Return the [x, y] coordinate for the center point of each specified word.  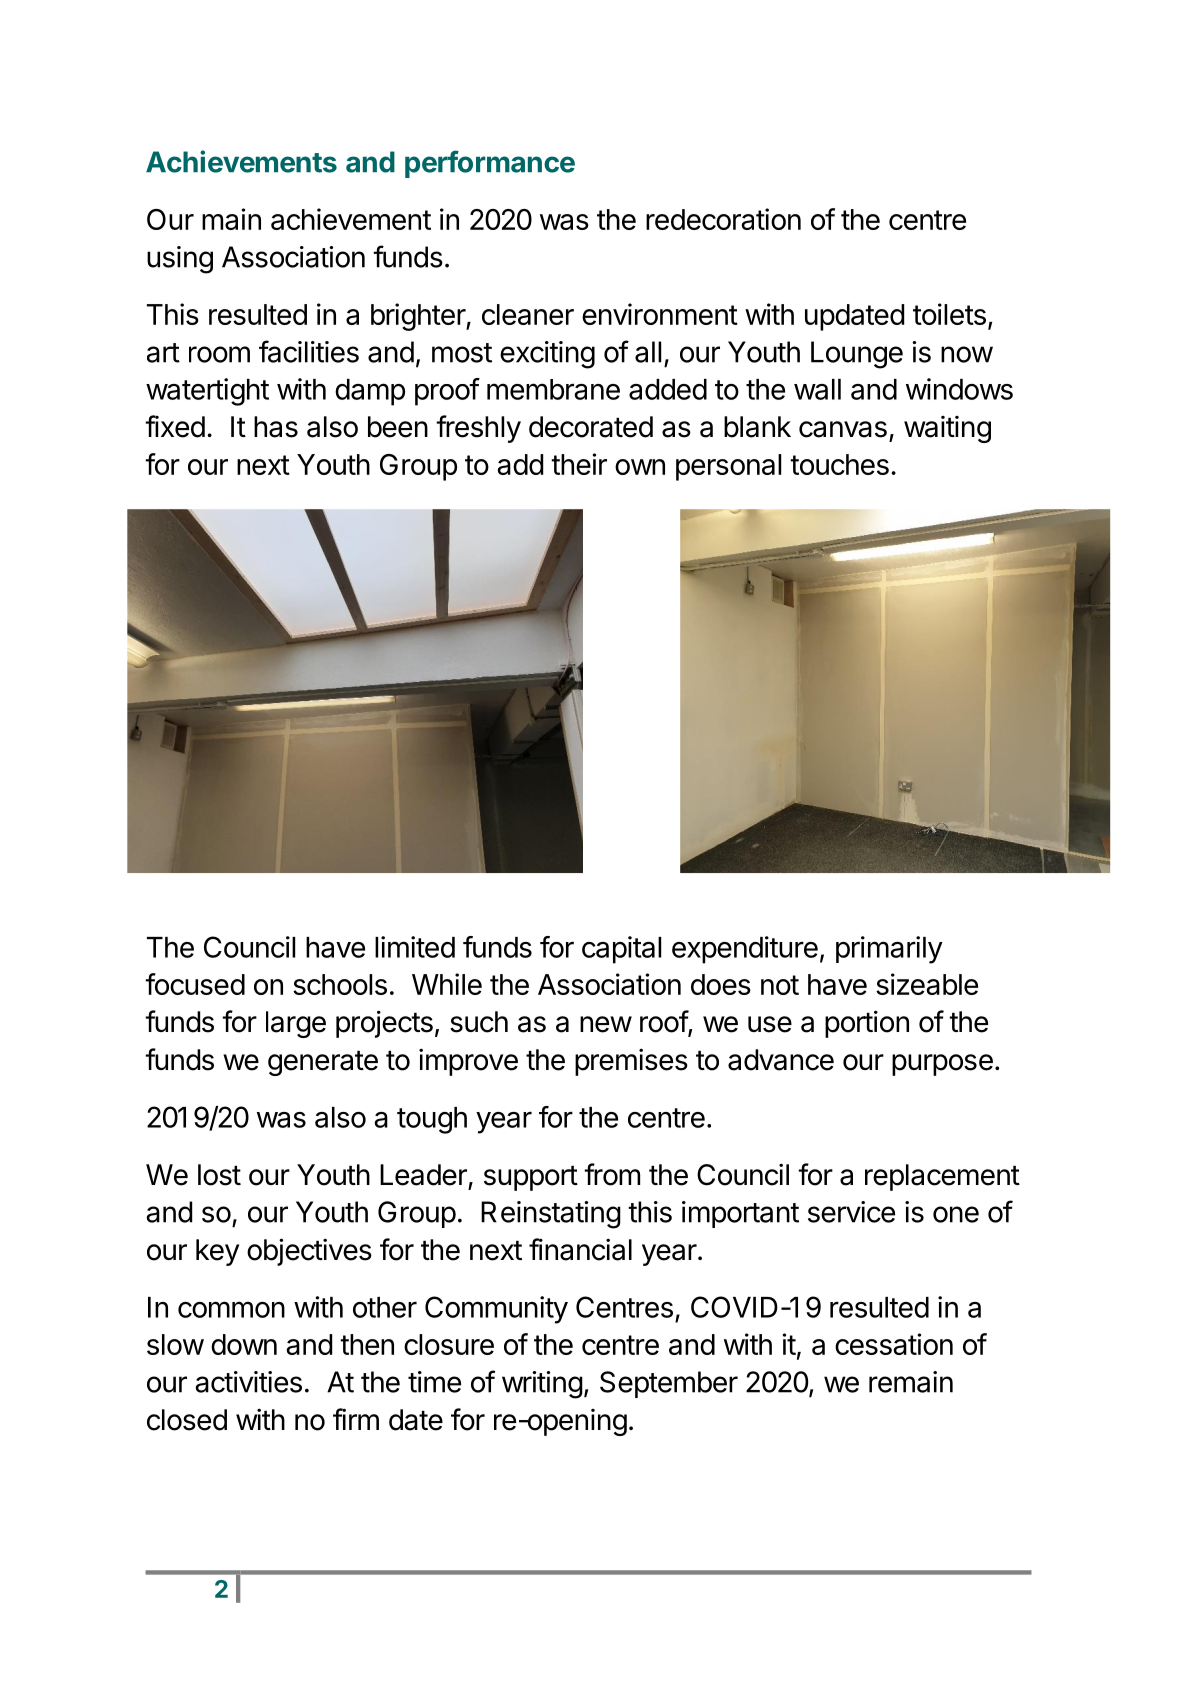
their [579, 464]
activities [248, 1382]
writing [542, 1385]
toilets [949, 314]
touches [839, 464]
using [180, 260]
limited [415, 947]
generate [323, 1063]
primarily [889, 950]
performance [490, 164]
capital [621, 950]
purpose [942, 1065]
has [276, 427]
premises [631, 1062]
